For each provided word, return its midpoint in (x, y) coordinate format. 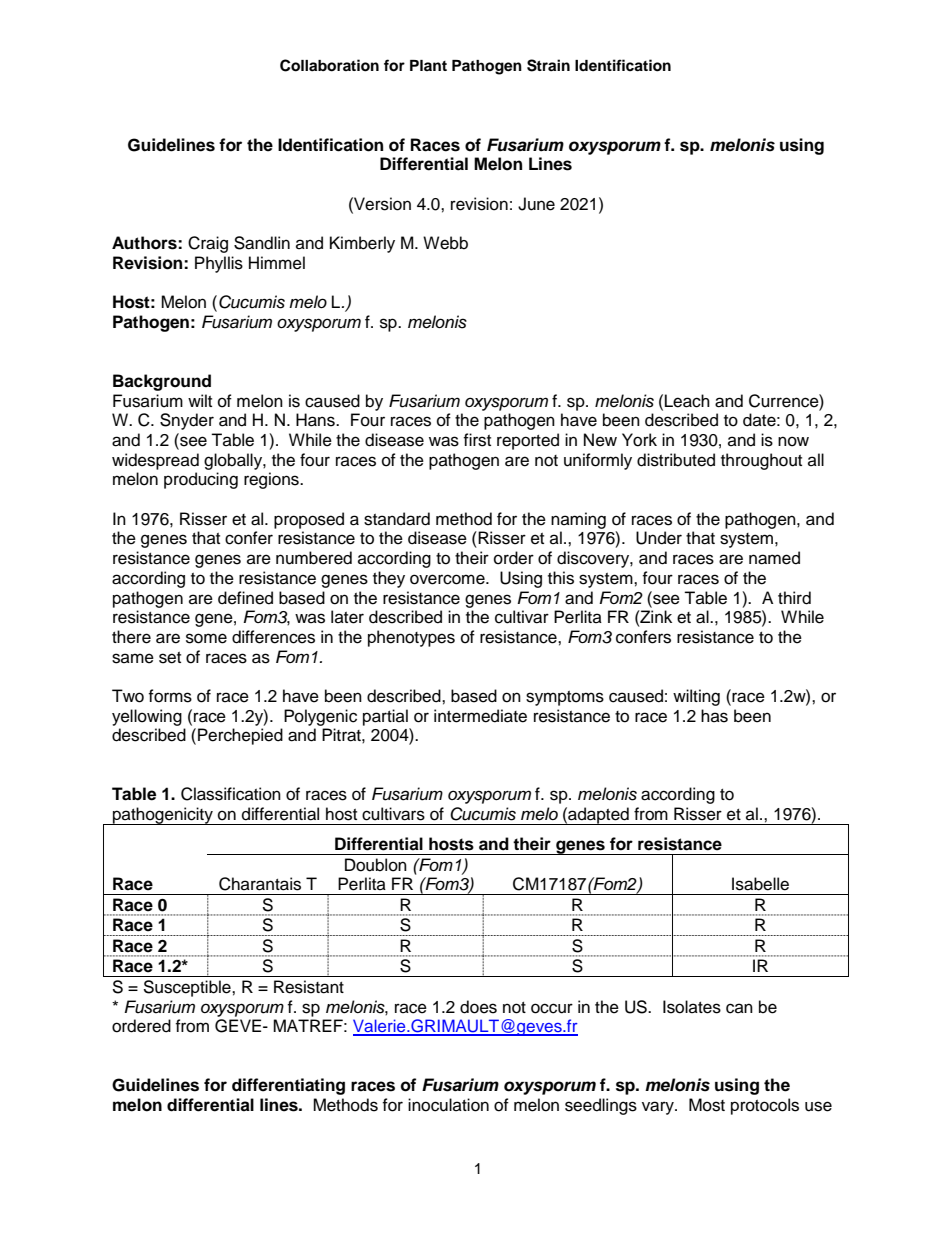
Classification (231, 794)
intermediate (480, 716)
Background (162, 382)
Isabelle (760, 884)
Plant (428, 65)
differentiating (288, 1086)
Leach (687, 401)
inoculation (448, 1105)
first (477, 440)
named (774, 558)
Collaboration (329, 65)
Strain (548, 65)
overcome (448, 579)
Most (707, 1105)
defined (245, 598)
